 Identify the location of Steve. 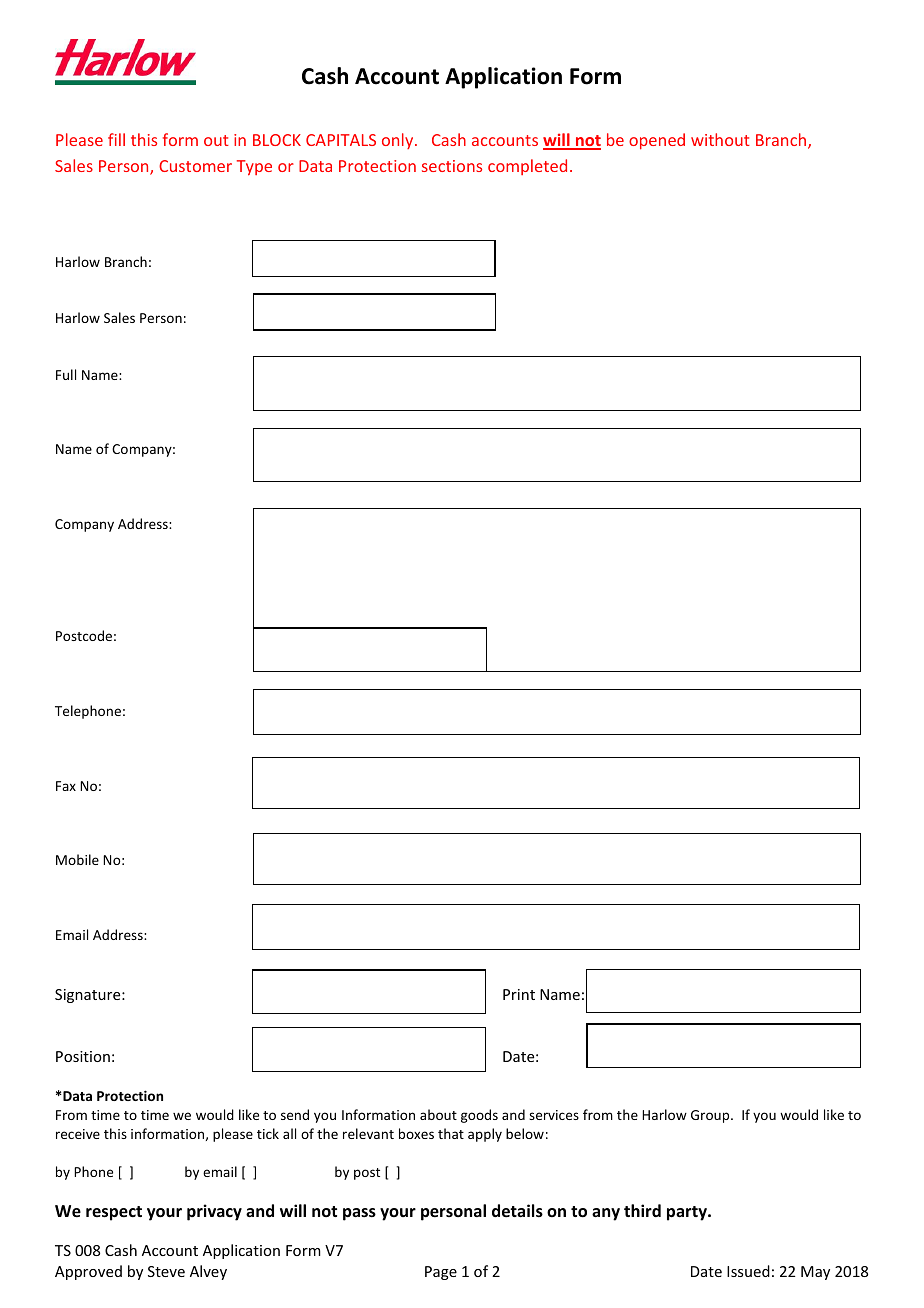
(166, 1271).
